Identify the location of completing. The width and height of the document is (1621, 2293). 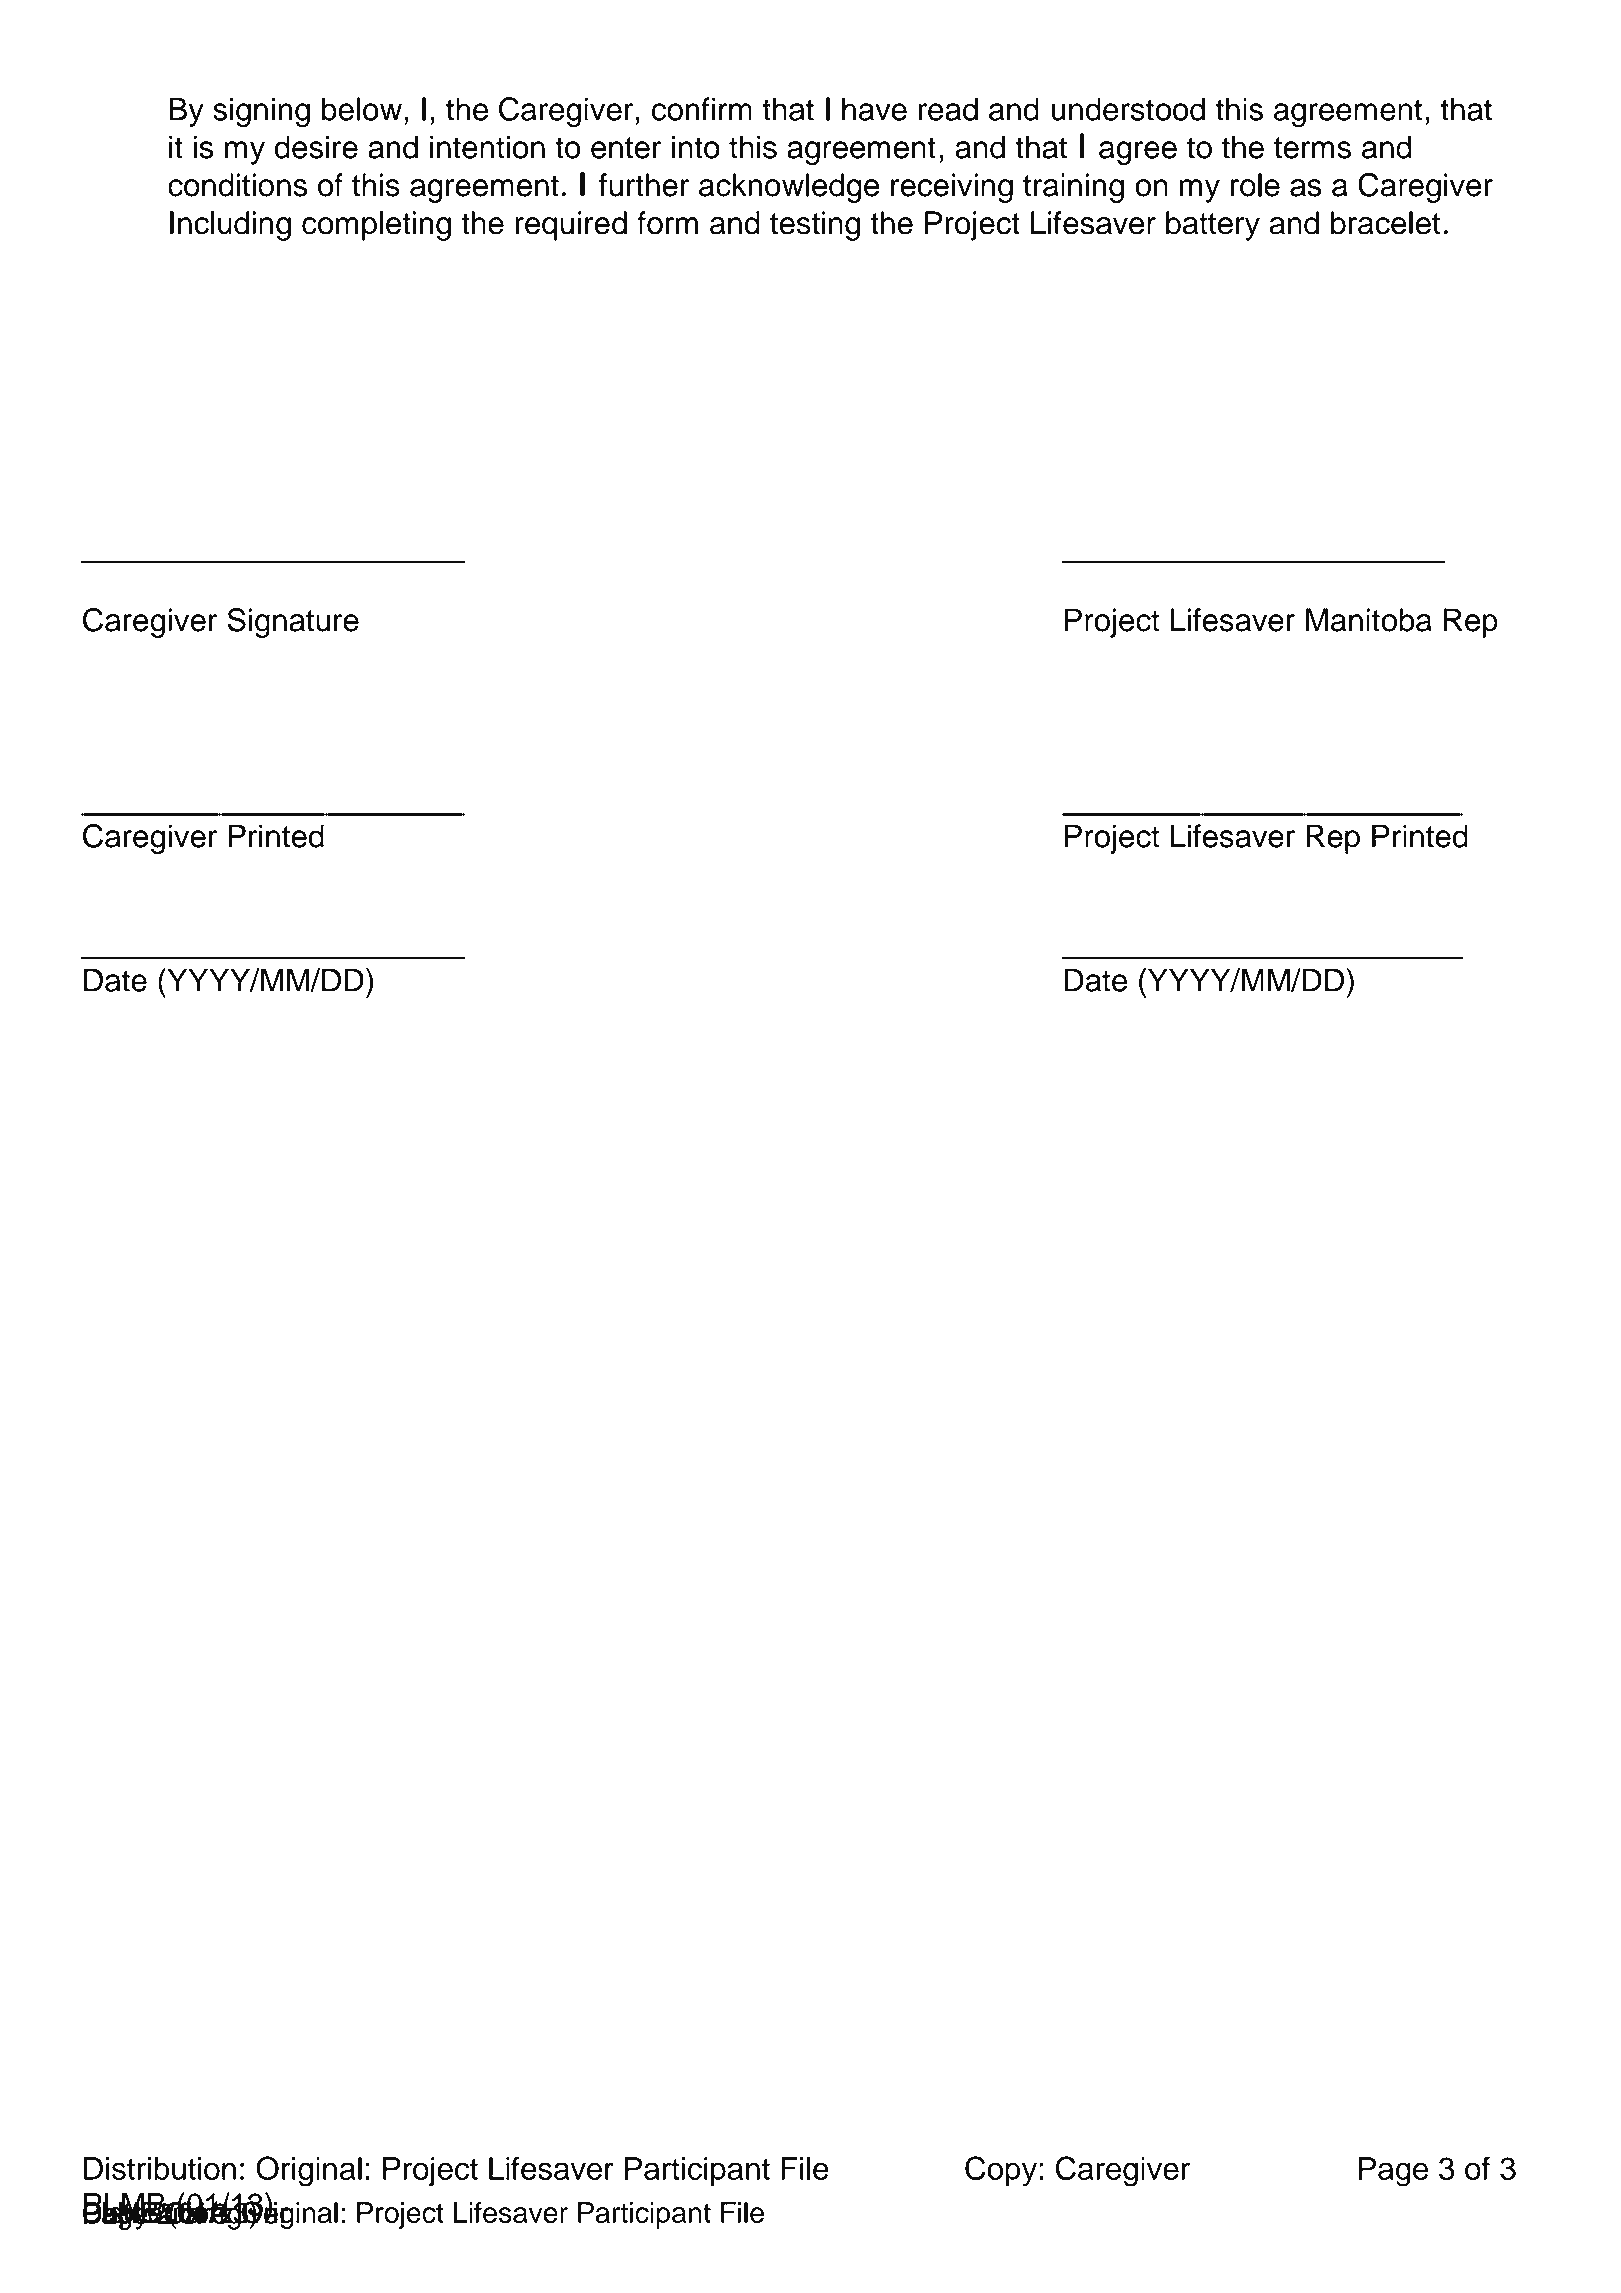
(376, 226).
